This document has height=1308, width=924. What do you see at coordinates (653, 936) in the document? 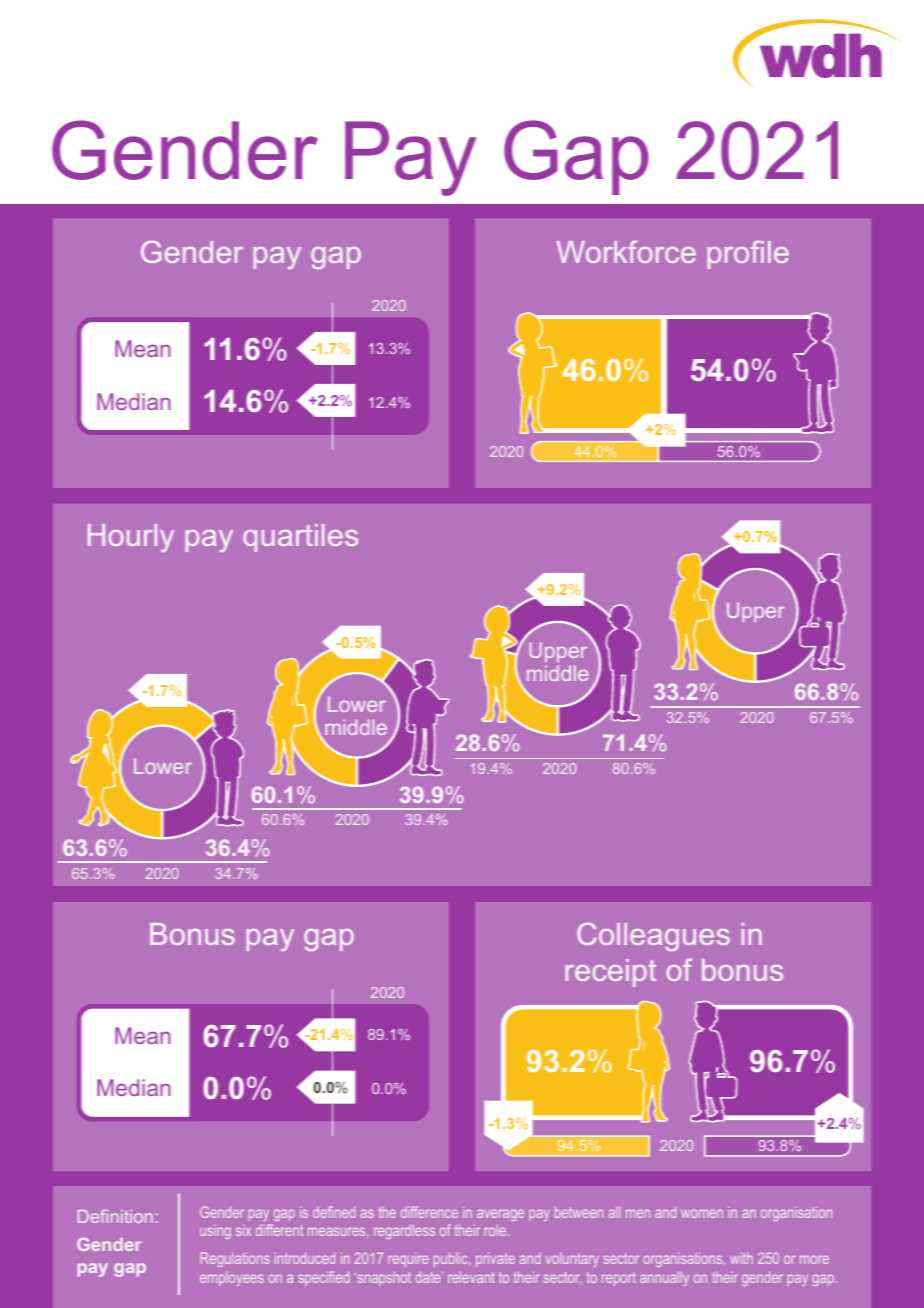
I see `Colleagues` at bounding box center [653, 936].
